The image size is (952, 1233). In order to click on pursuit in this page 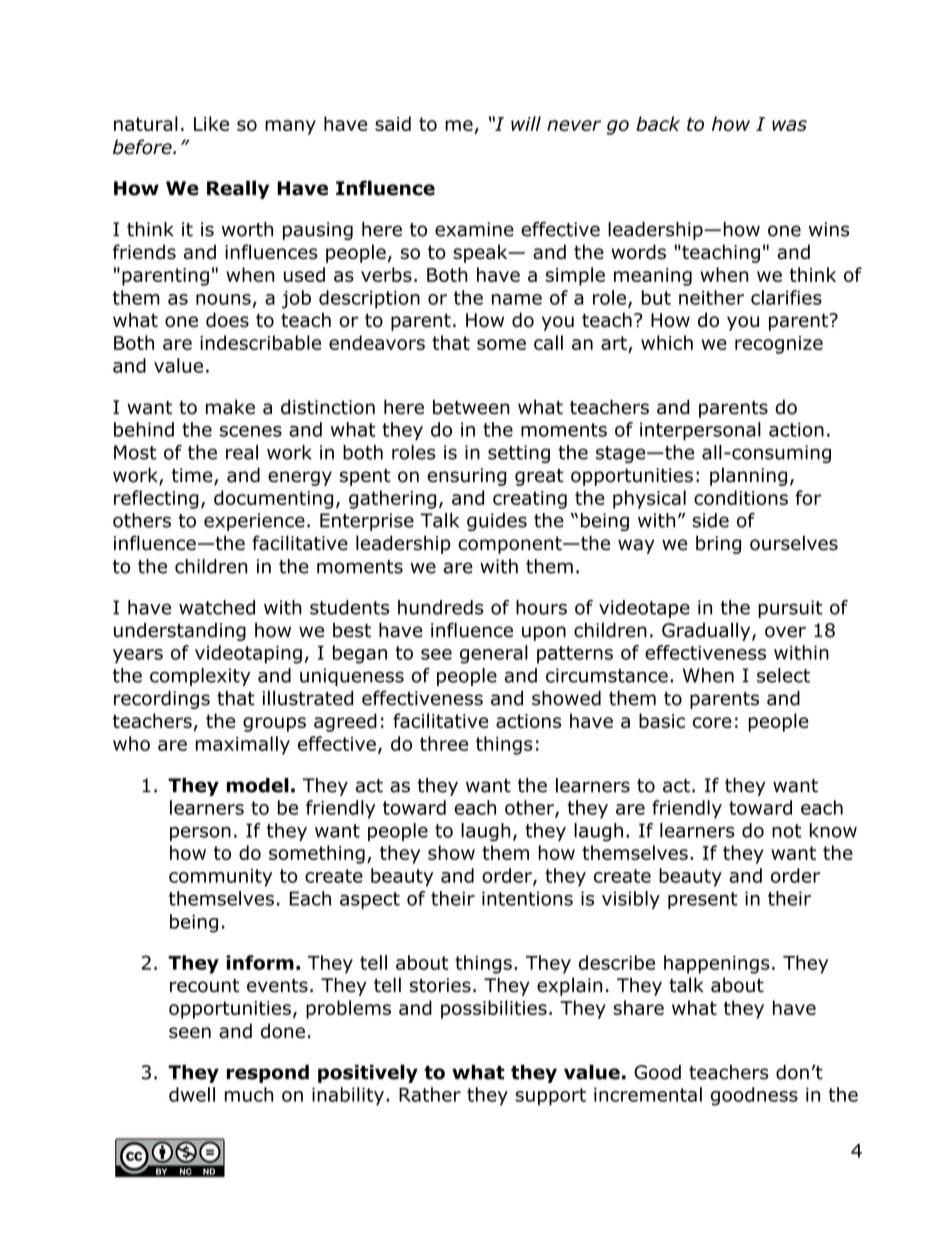, I will do `click(790, 609)`.
